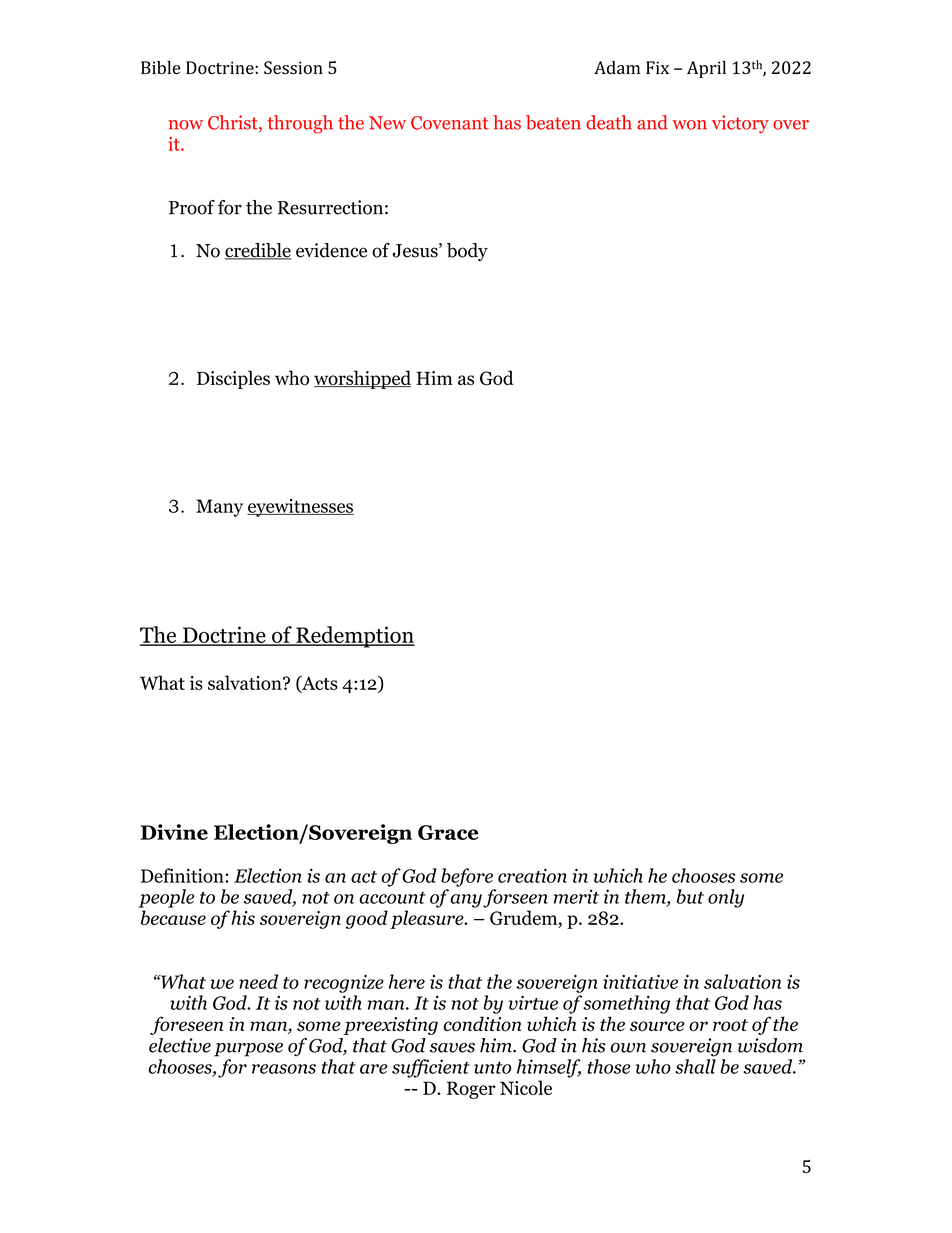  What do you see at coordinates (690, 896) in the image?
I see `but` at bounding box center [690, 896].
